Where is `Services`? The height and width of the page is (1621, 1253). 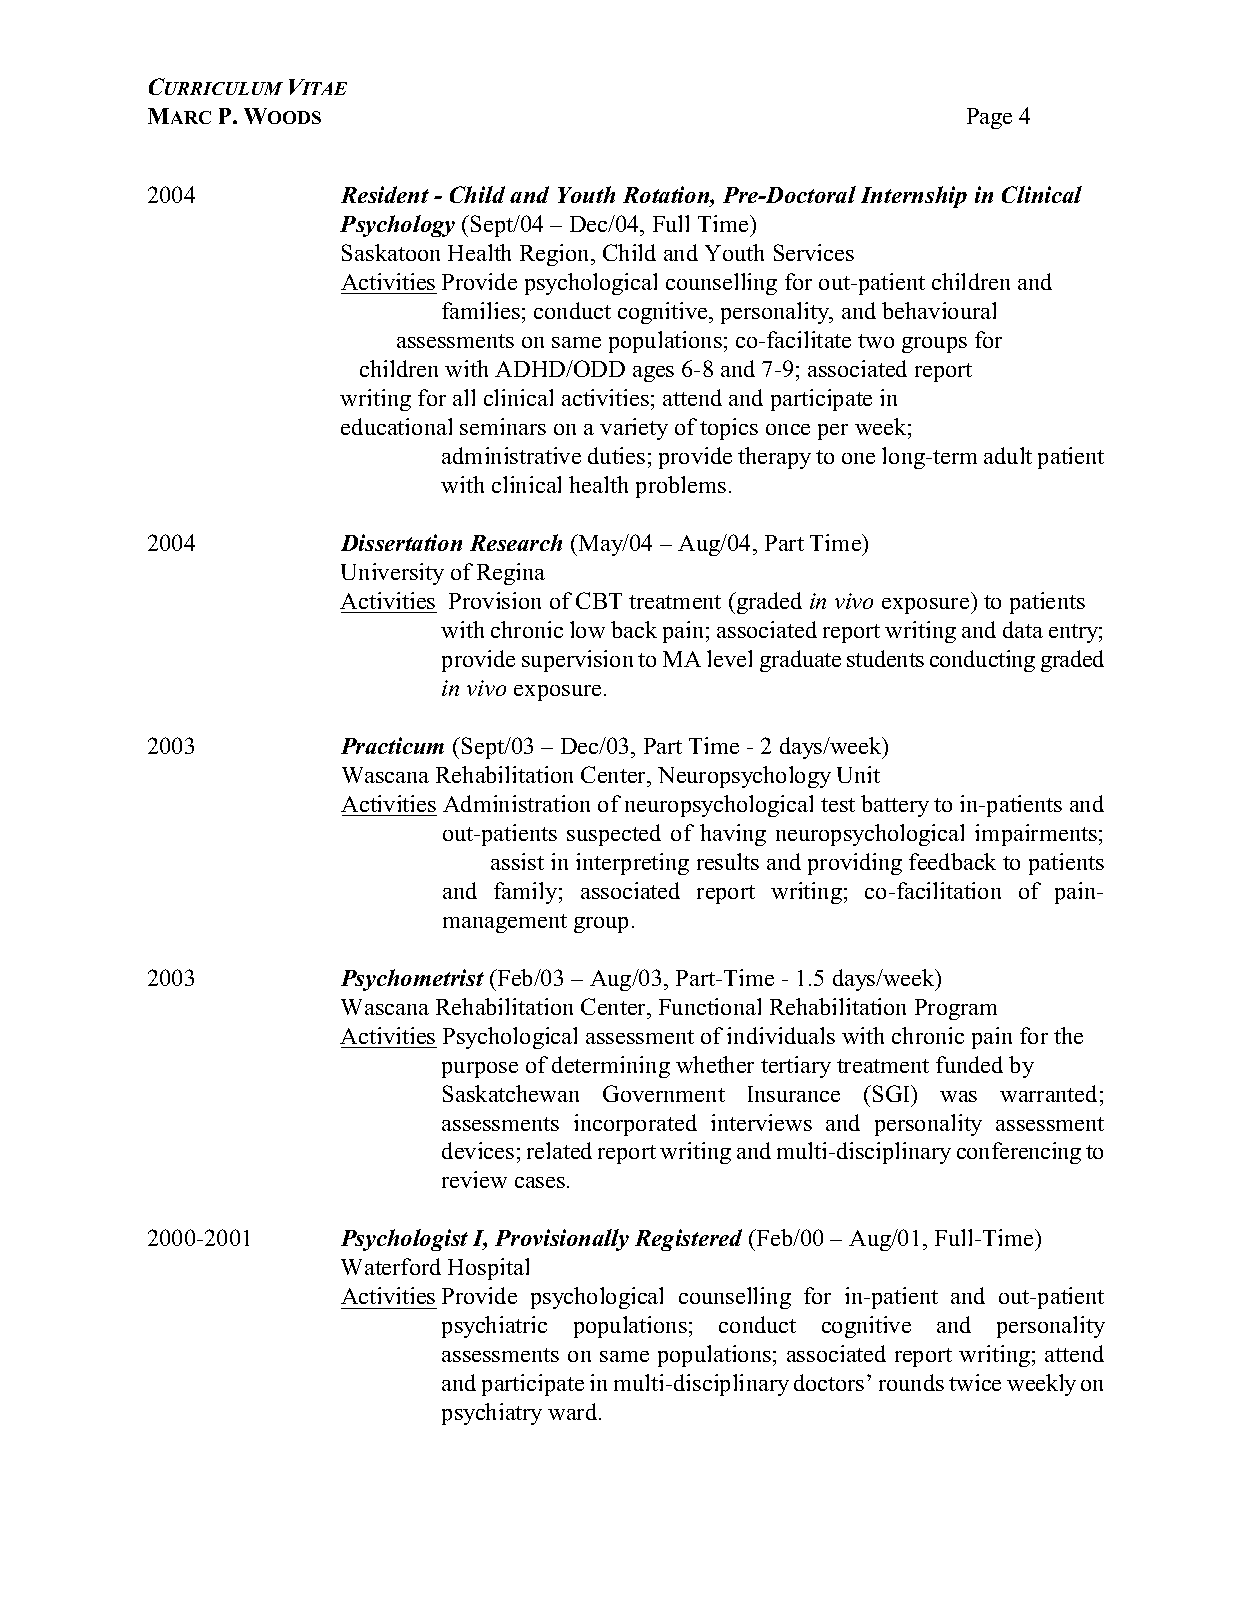 Services is located at coordinates (814, 252).
